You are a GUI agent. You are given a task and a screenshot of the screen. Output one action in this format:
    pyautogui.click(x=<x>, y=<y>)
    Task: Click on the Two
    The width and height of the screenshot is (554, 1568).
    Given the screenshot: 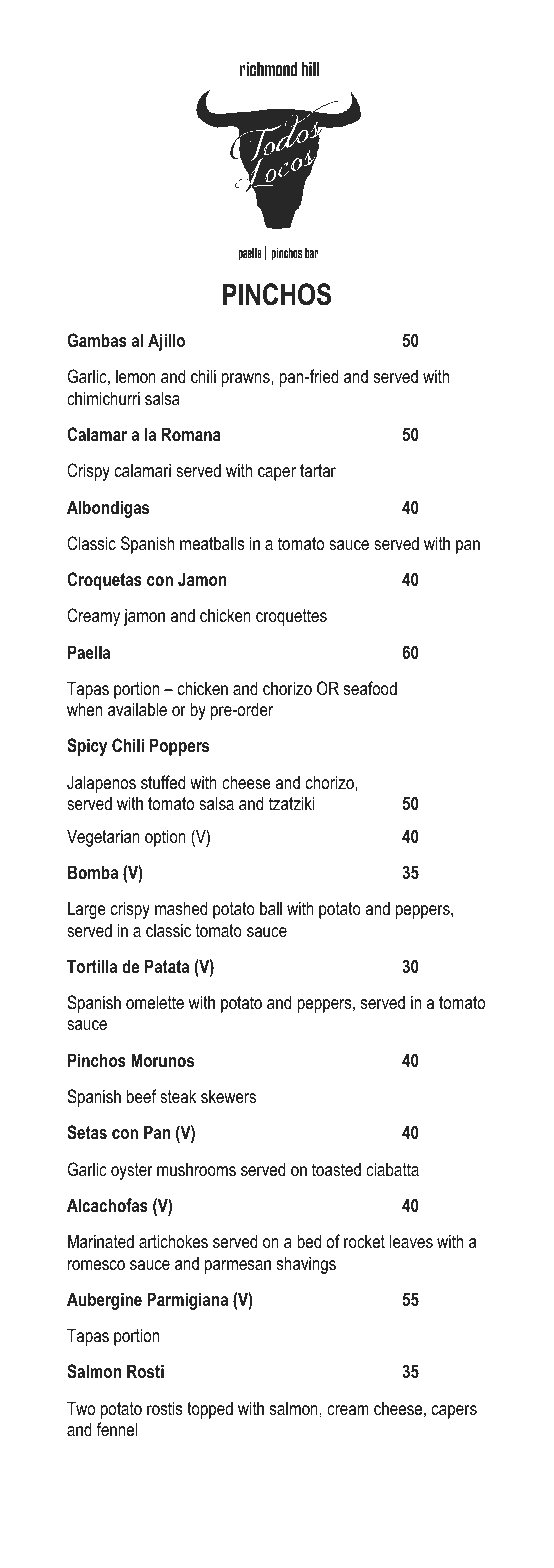 What is the action you would take?
    pyautogui.click(x=81, y=1408)
